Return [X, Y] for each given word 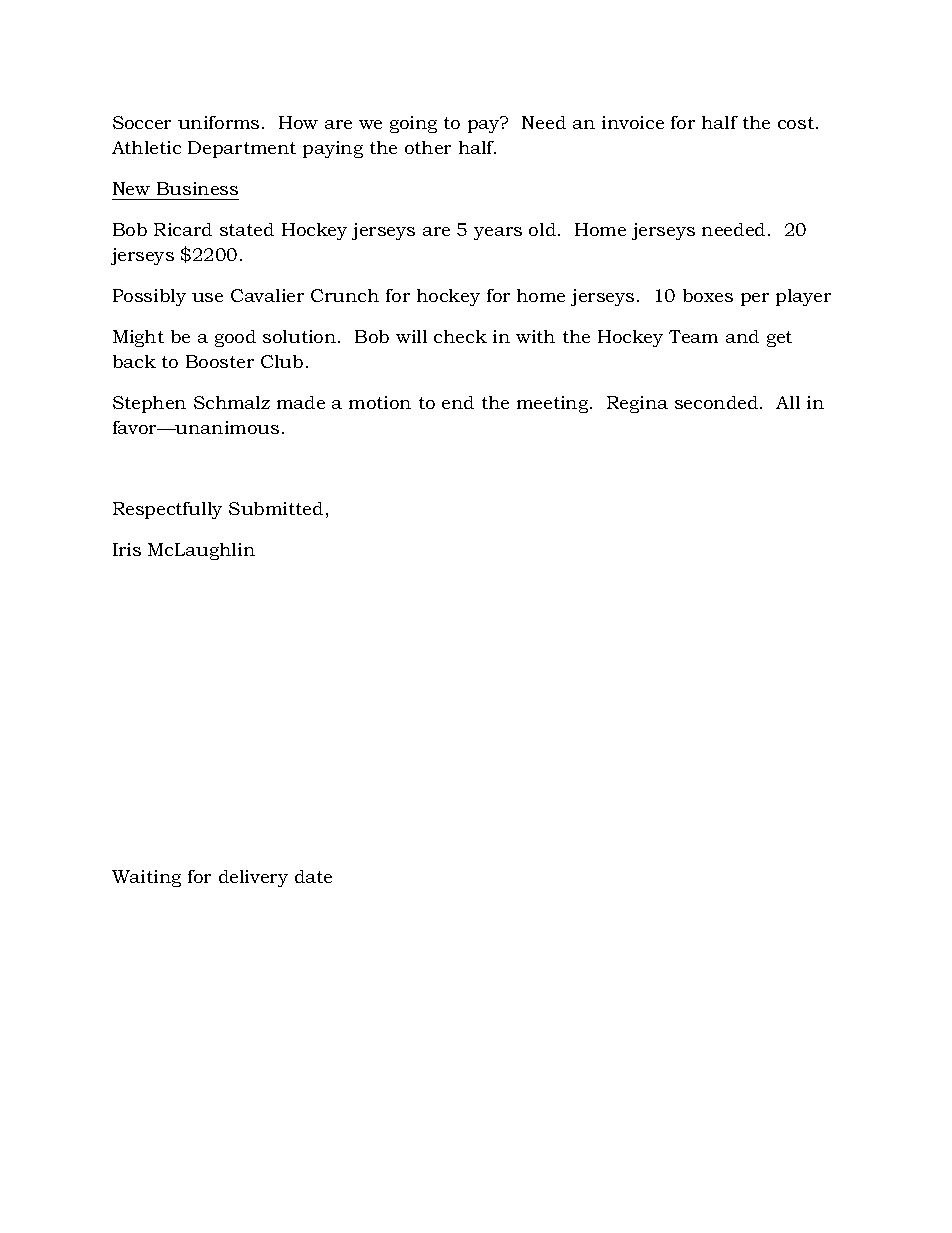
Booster [220, 361]
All [788, 402]
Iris [127, 549]
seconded [718, 402]
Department [242, 149]
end [458, 402]
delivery [253, 878]
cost [796, 123]
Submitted [276, 508]
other [428, 147]
